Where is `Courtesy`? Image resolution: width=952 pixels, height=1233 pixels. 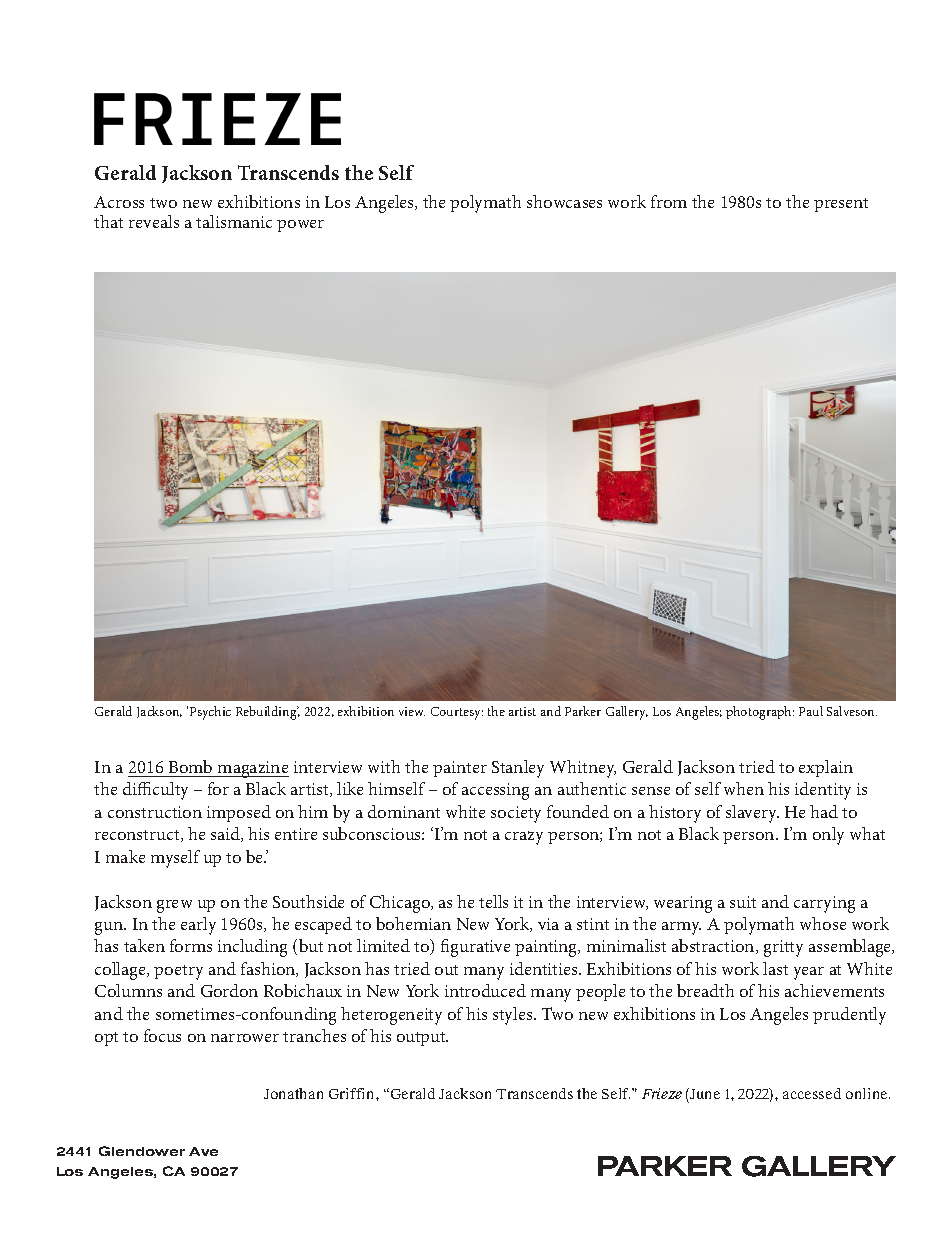 Courtesy is located at coordinates (457, 713).
